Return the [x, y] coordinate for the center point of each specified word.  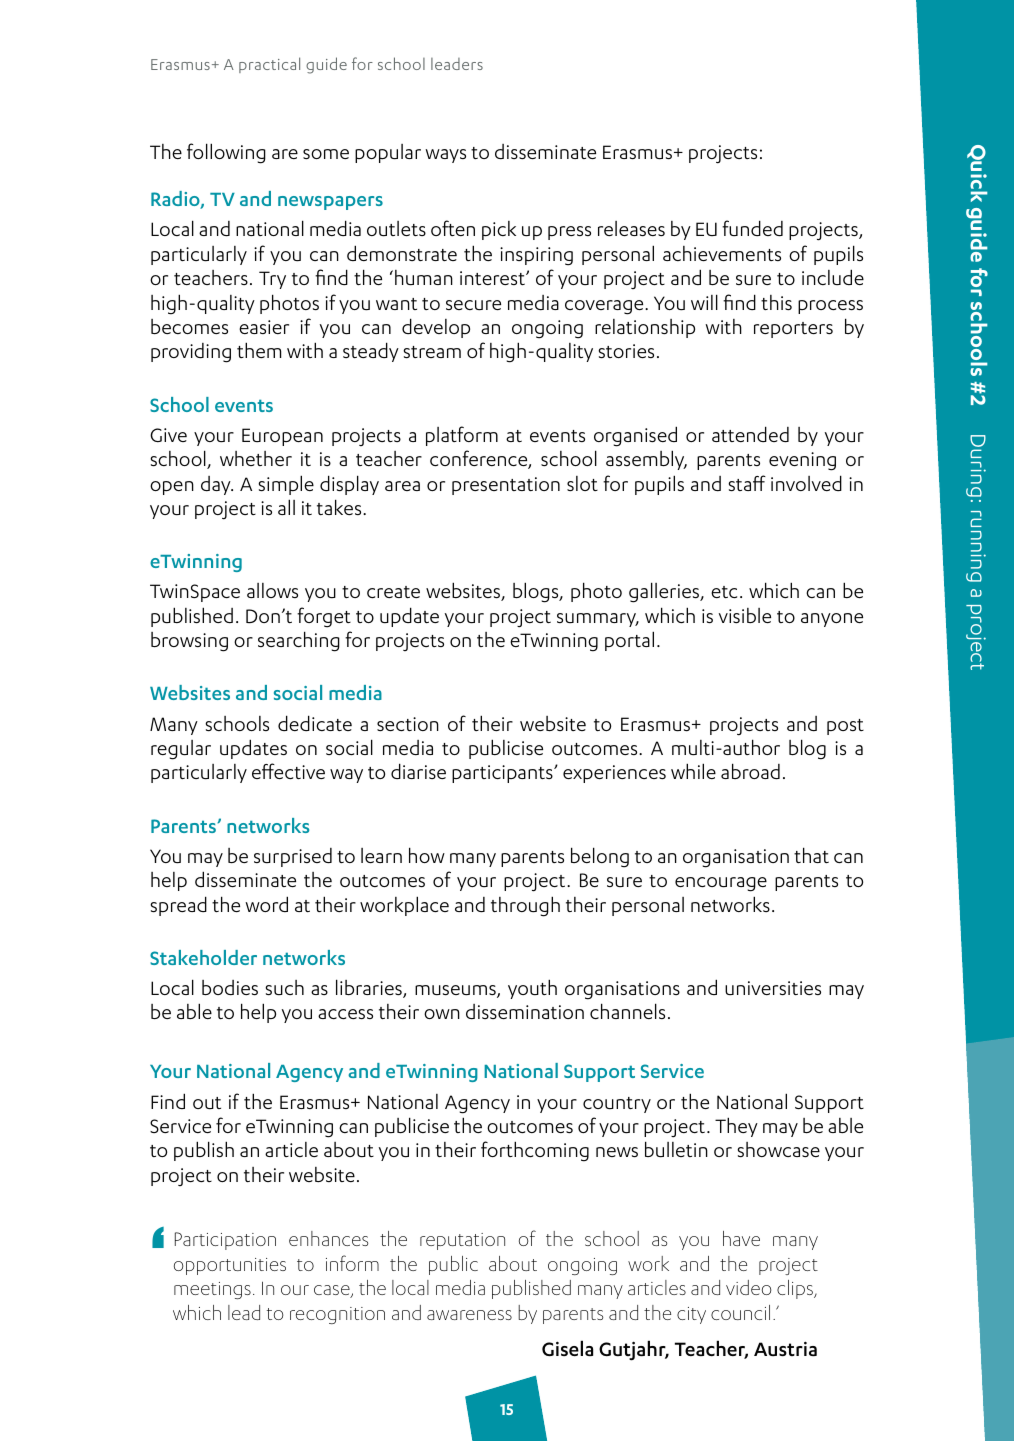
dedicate [315, 723]
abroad [750, 771]
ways [445, 156]
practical [269, 65]
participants [503, 774]
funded [752, 228]
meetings [212, 1290]
